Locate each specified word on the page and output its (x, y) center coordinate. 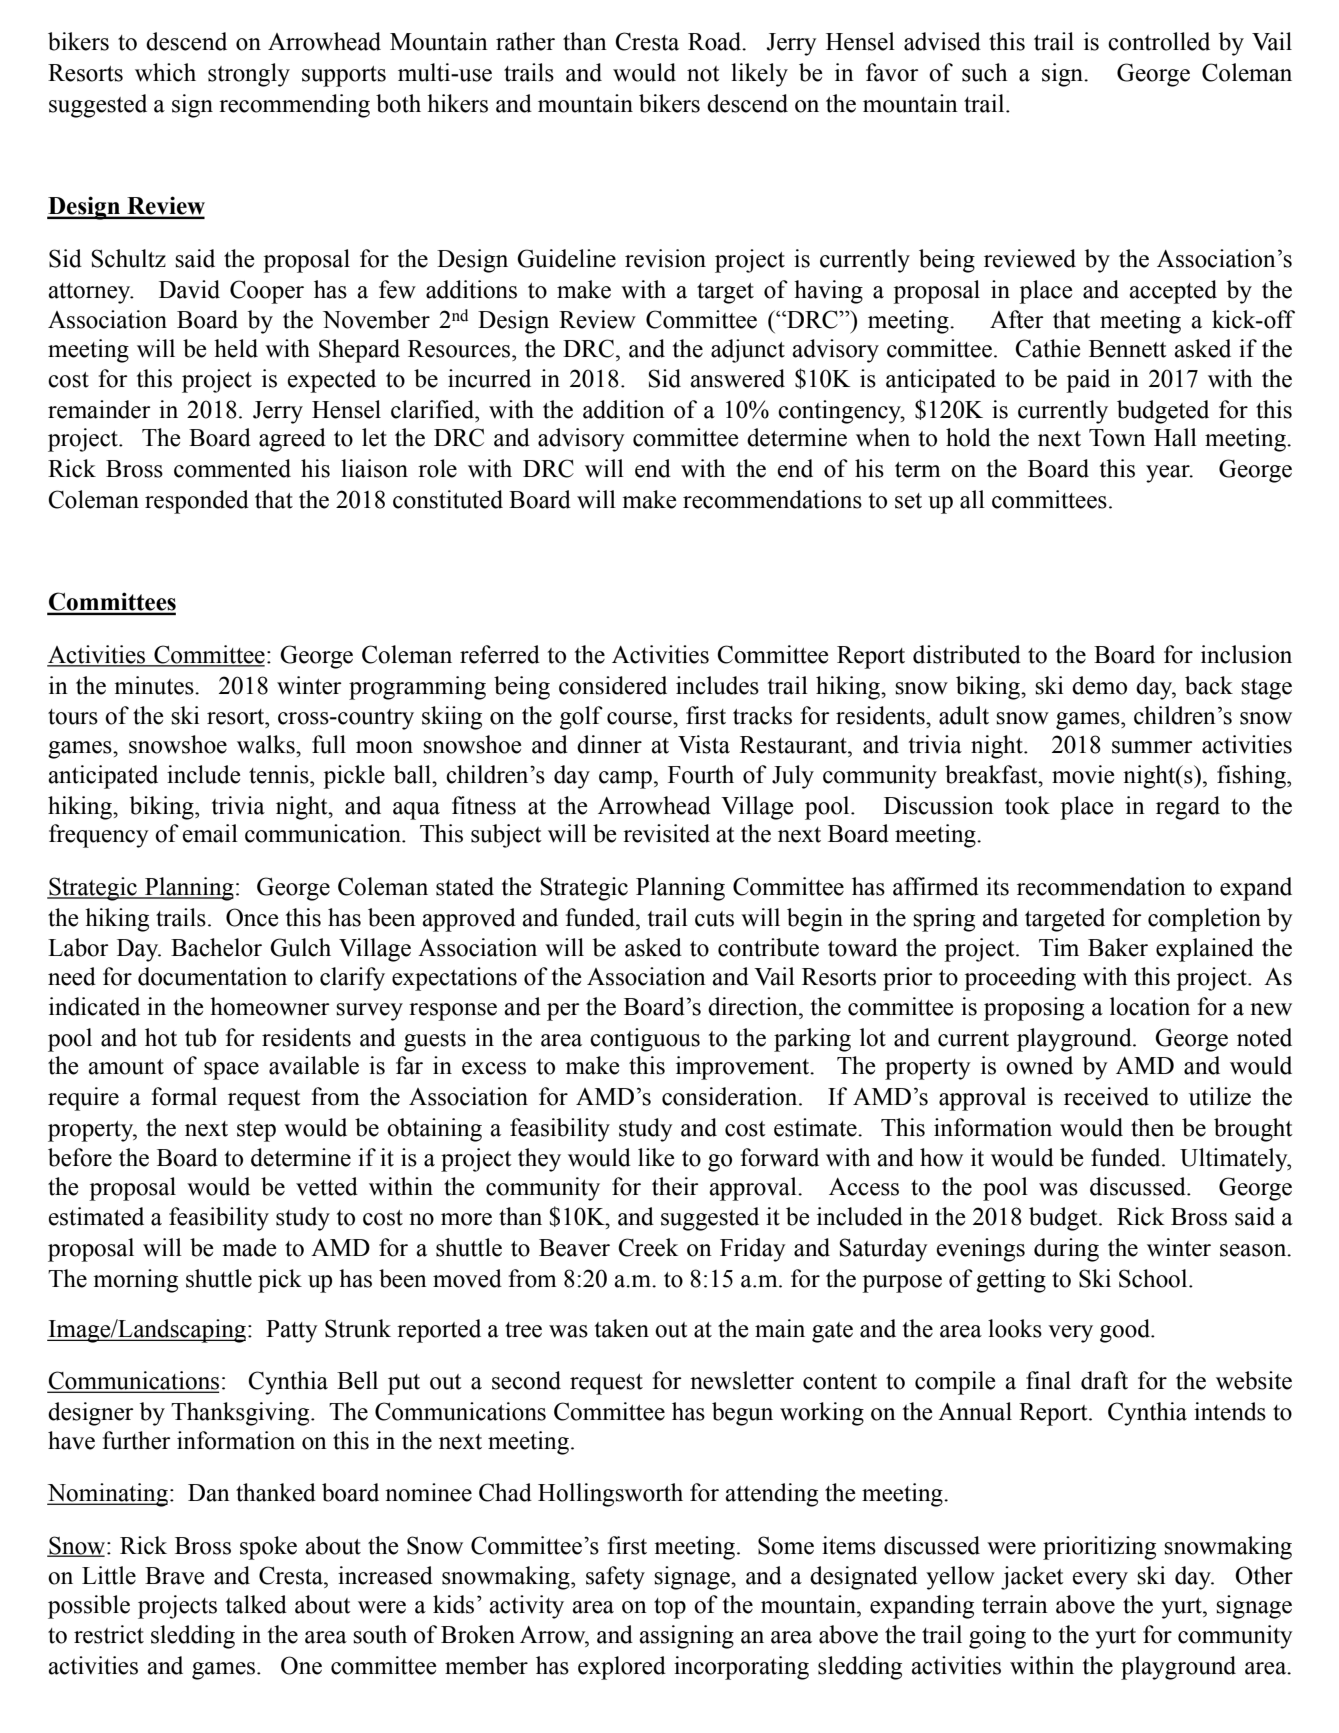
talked (256, 1604)
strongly (249, 75)
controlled (1159, 41)
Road (716, 41)
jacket (1032, 1578)
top (670, 1608)
